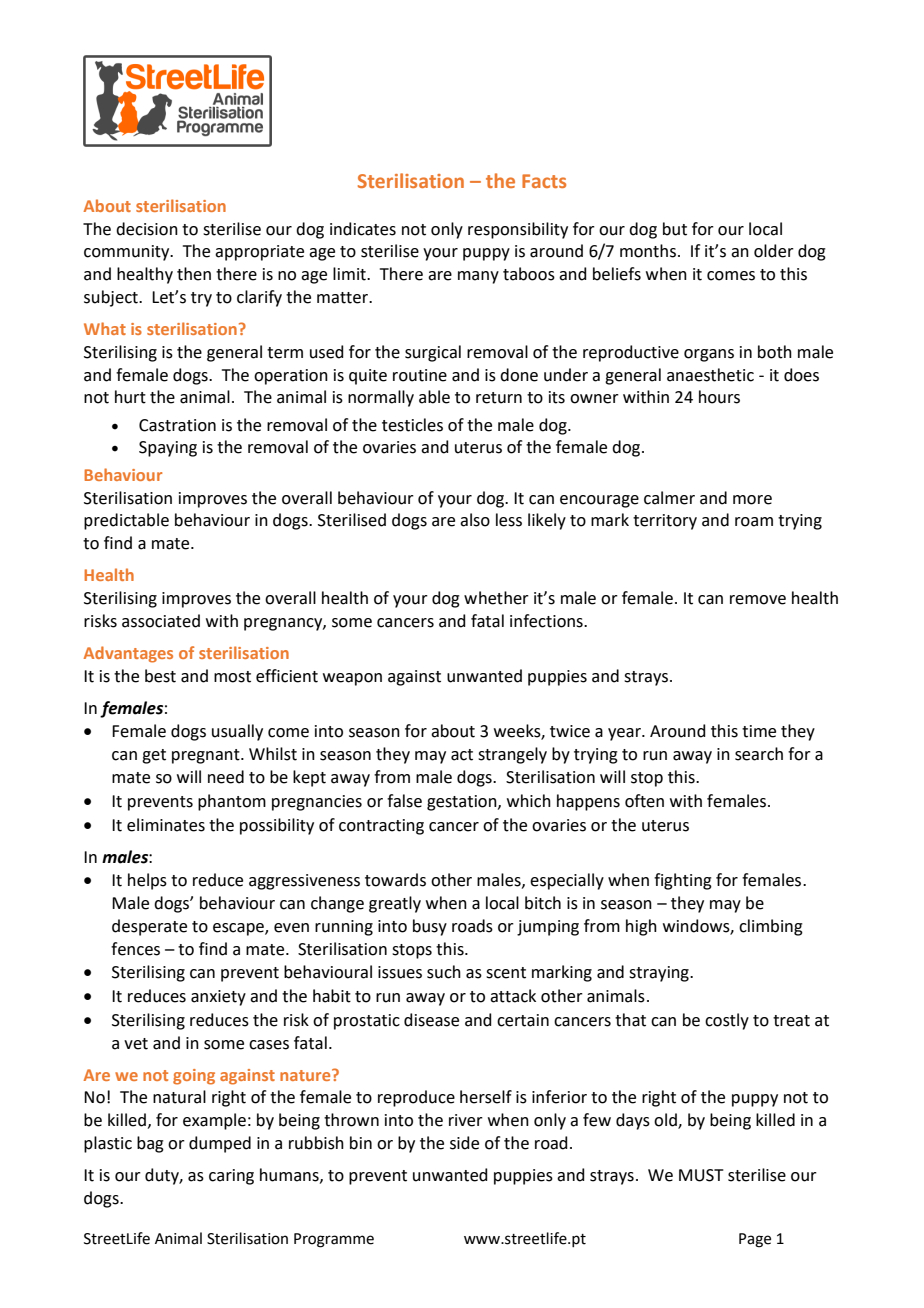 This screenshot has width=924, height=1308. What do you see at coordinates (512, 755) in the screenshot?
I see `strangely` at bounding box center [512, 755].
